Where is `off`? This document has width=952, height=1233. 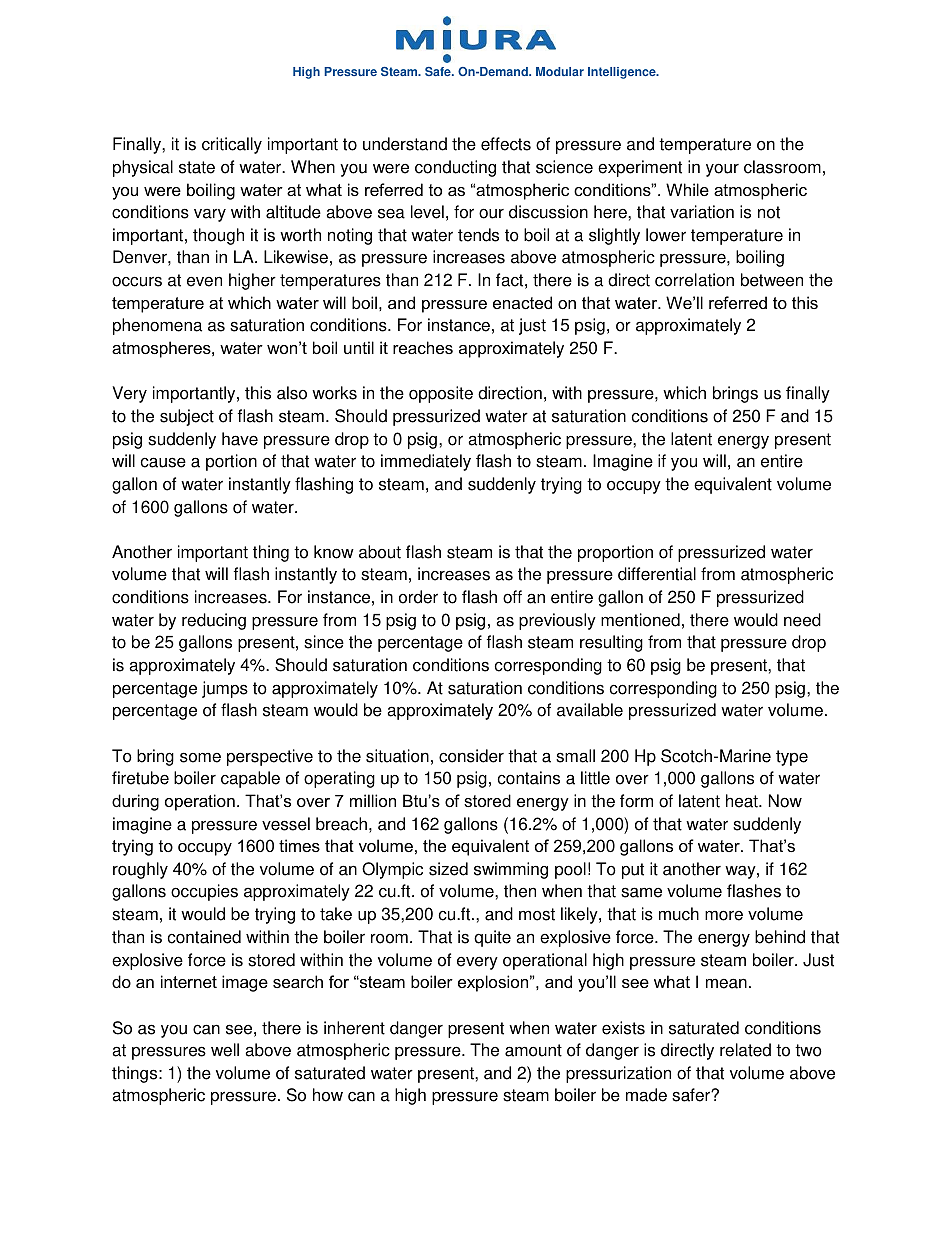
off is located at coordinates (512, 597).
